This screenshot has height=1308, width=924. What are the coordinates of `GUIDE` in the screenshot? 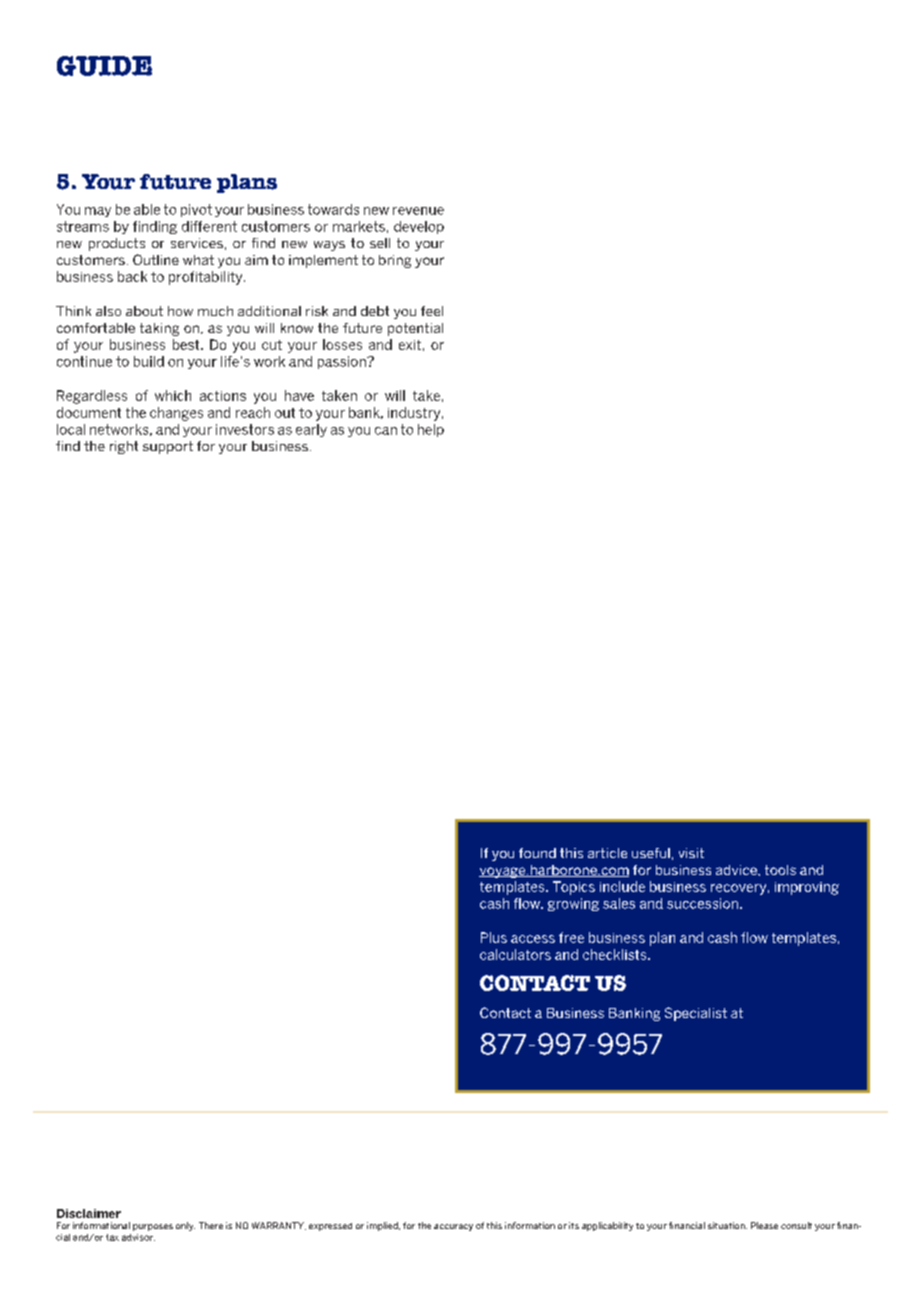 It's located at (104, 66).
